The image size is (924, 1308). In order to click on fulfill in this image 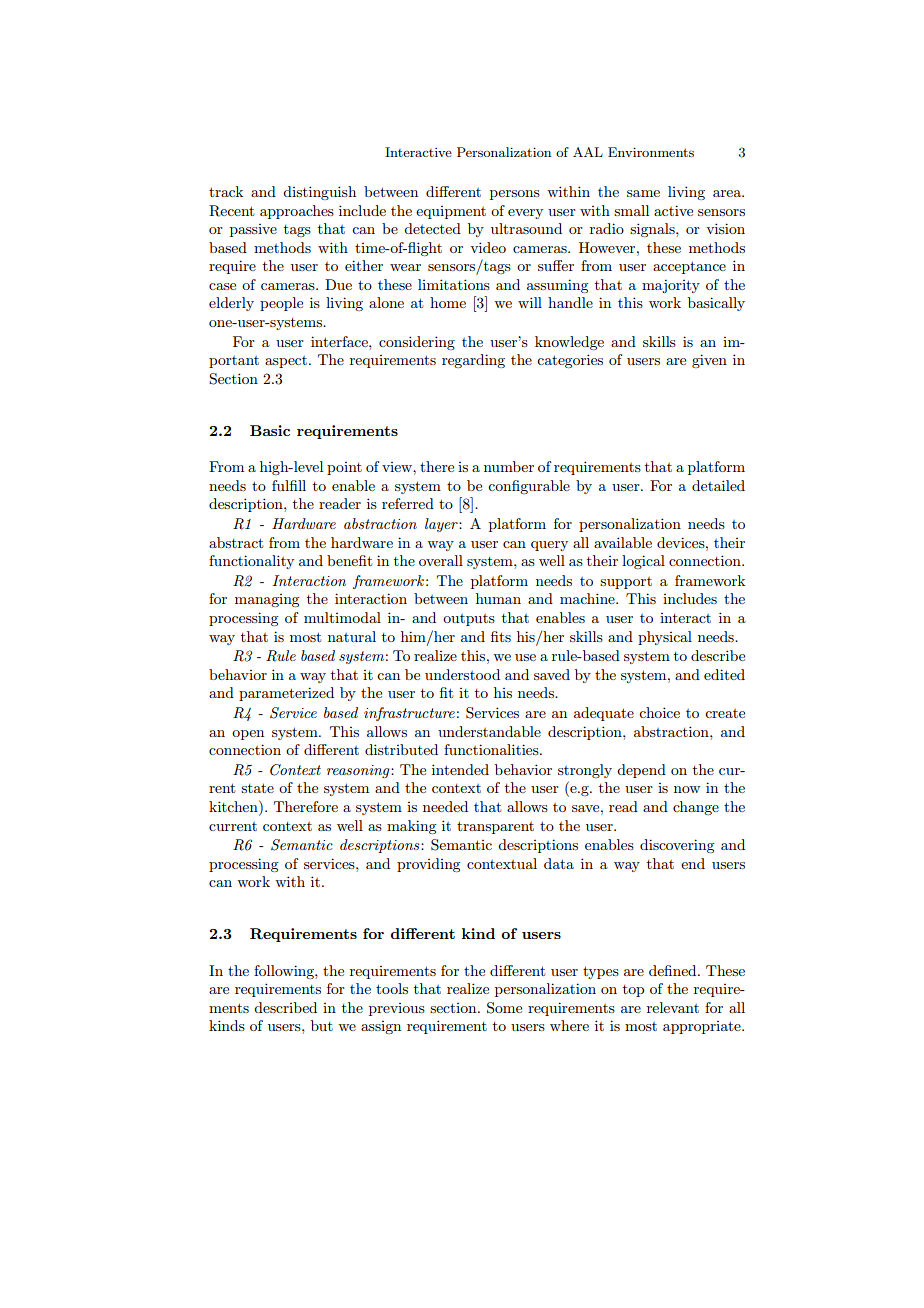, I will do `click(289, 485)`.
